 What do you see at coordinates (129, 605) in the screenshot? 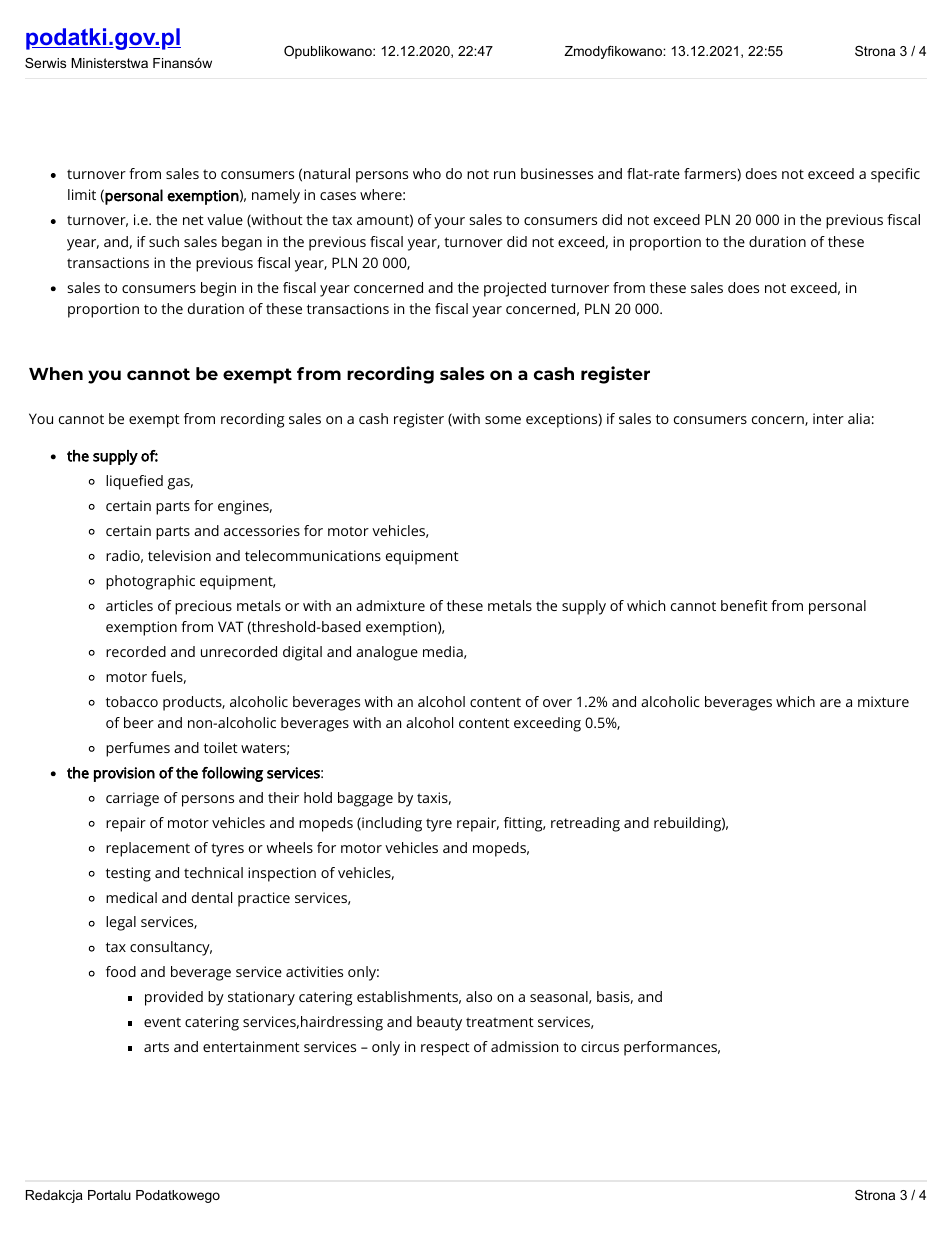
I see `articles` at bounding box center [129, 605].
